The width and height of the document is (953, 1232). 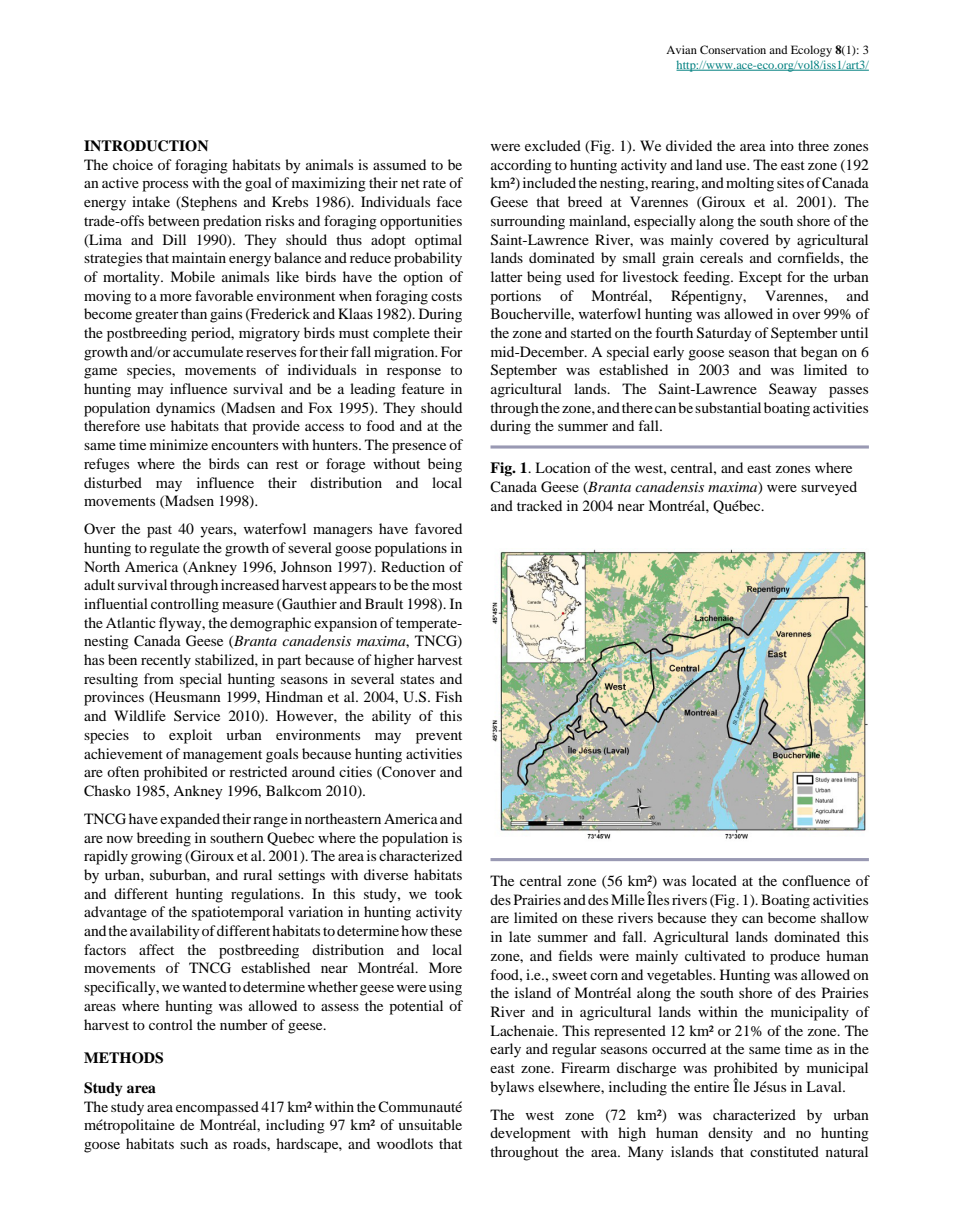 I want to click on Conservation, so click(x=733, y=49).
